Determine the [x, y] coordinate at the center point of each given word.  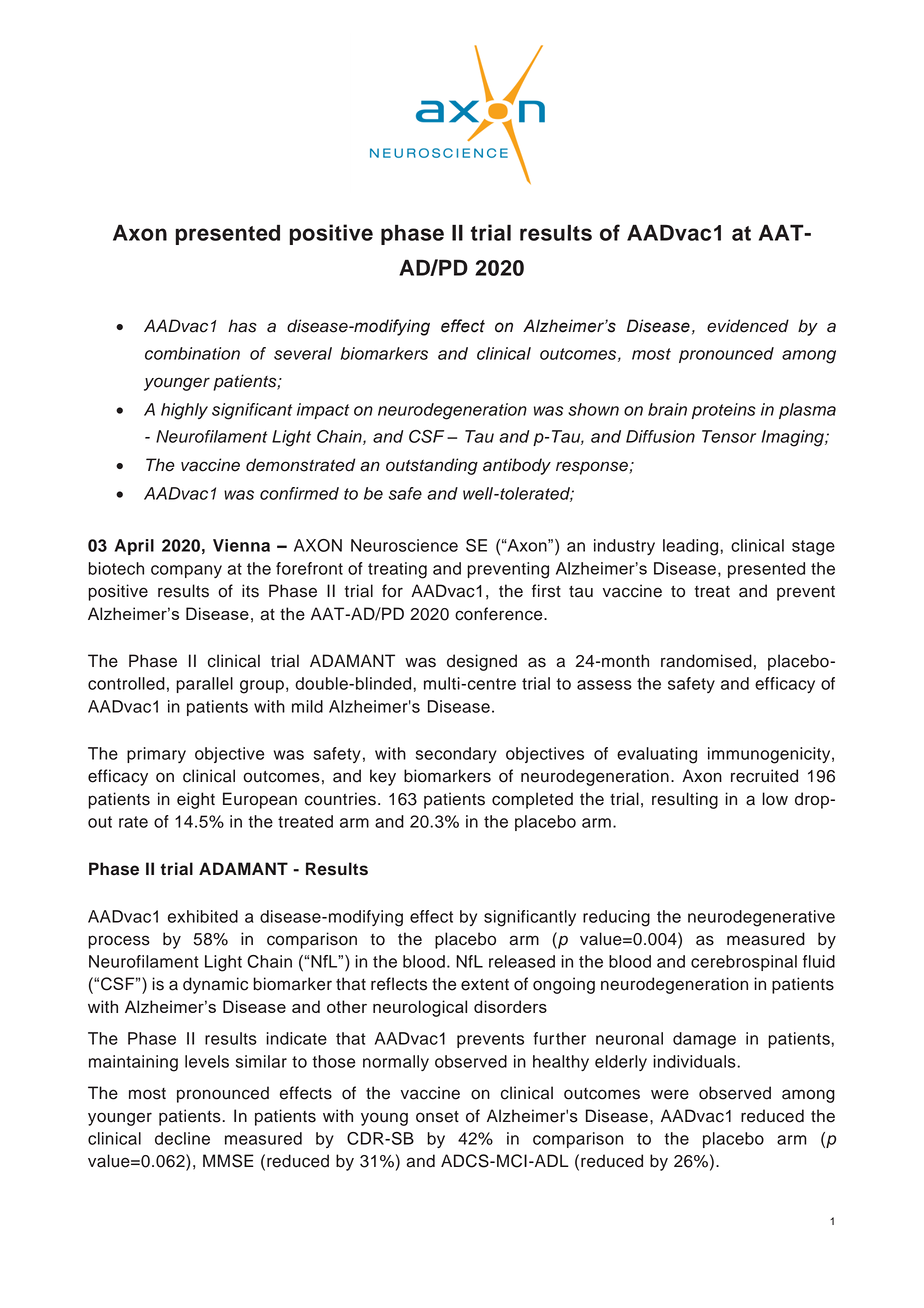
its [250, 591]
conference [500, 614]
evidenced [748, 326]
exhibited [203, 916]
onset [437, 1117]
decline [182, 1138]
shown [593, 409]
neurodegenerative [761, 918]
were [670, 1094]
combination [192, 353]
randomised [706, 661]
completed [532, 800]
